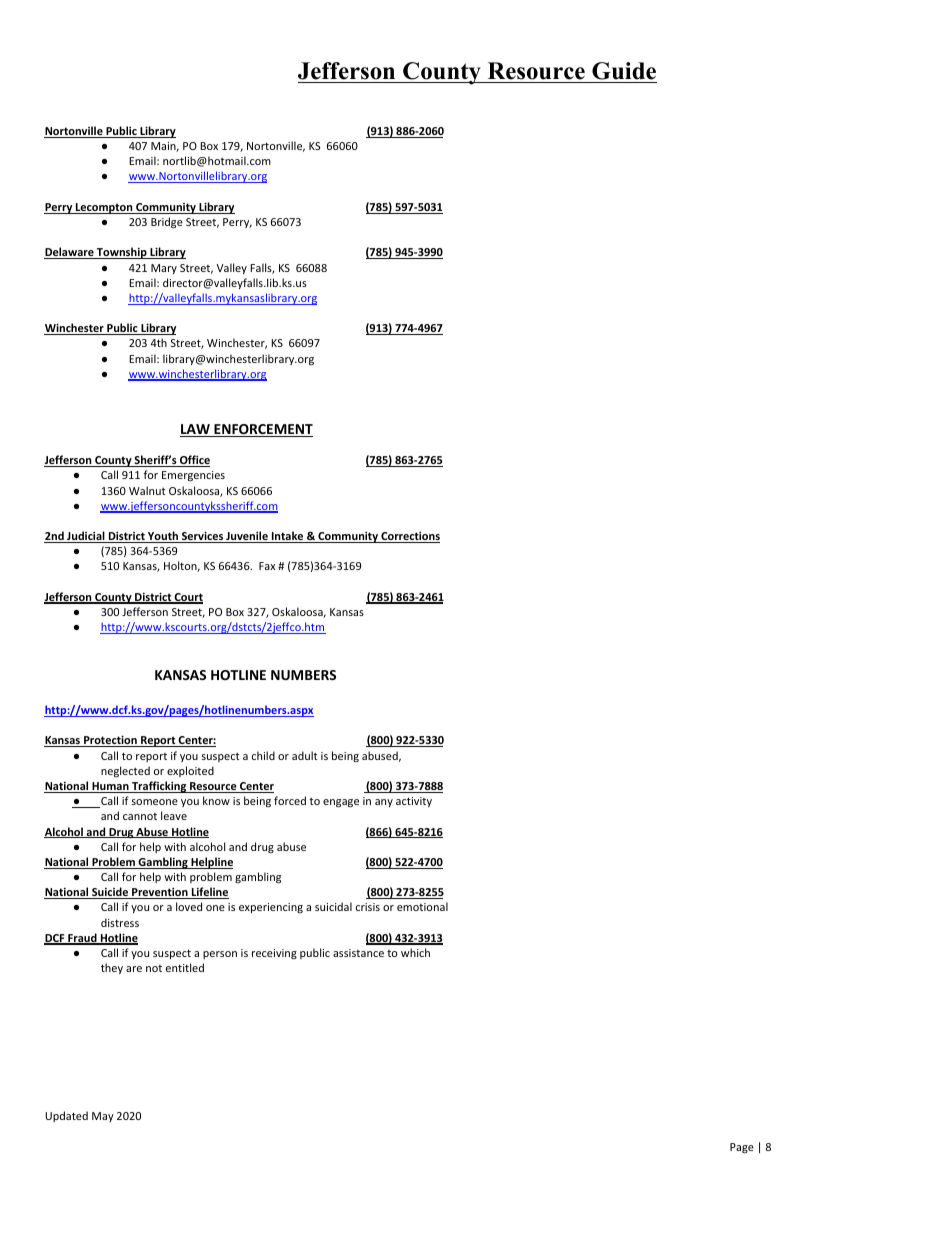 The height and width of the screenshot is (1233, 952). I want to click on ENFORCEMENT, so click(262, 430).
